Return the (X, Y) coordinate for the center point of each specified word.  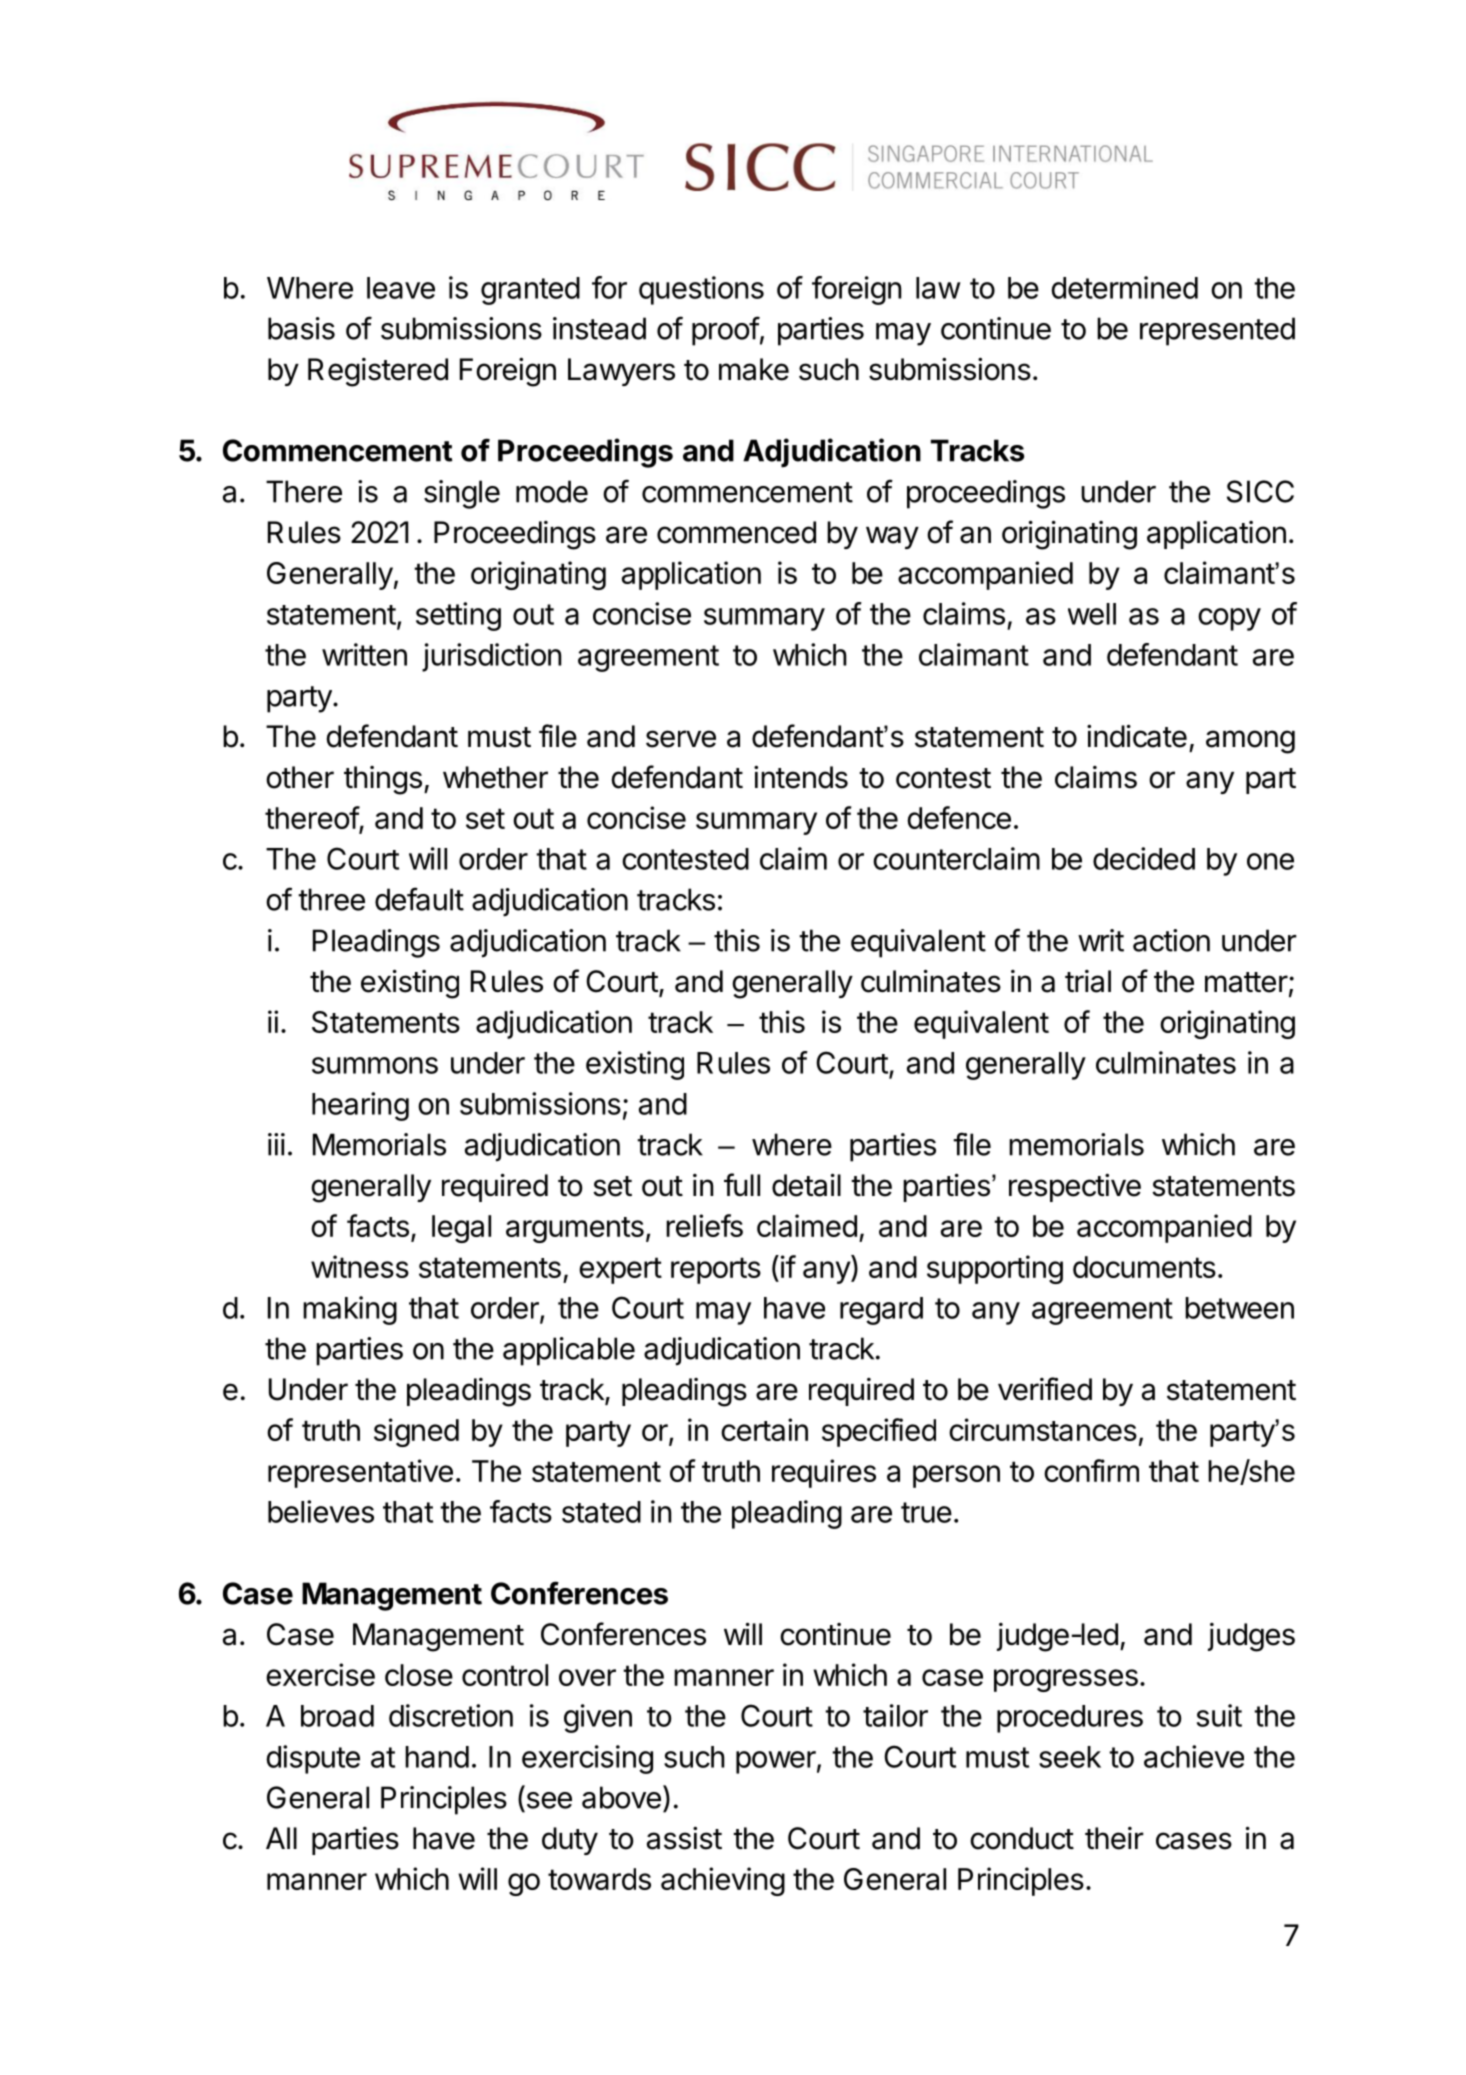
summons (375, 1065)
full (742, 1184)
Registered (378, 372)
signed (416, 1432)
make (754, 369)
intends (801, 777)
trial (1088, 981)
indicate (1137, 736)
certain (764, 1429)
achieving (723, 1881)
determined (1124, 287)
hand (437, 1757)
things (383, 780)
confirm (1091, 1470)
